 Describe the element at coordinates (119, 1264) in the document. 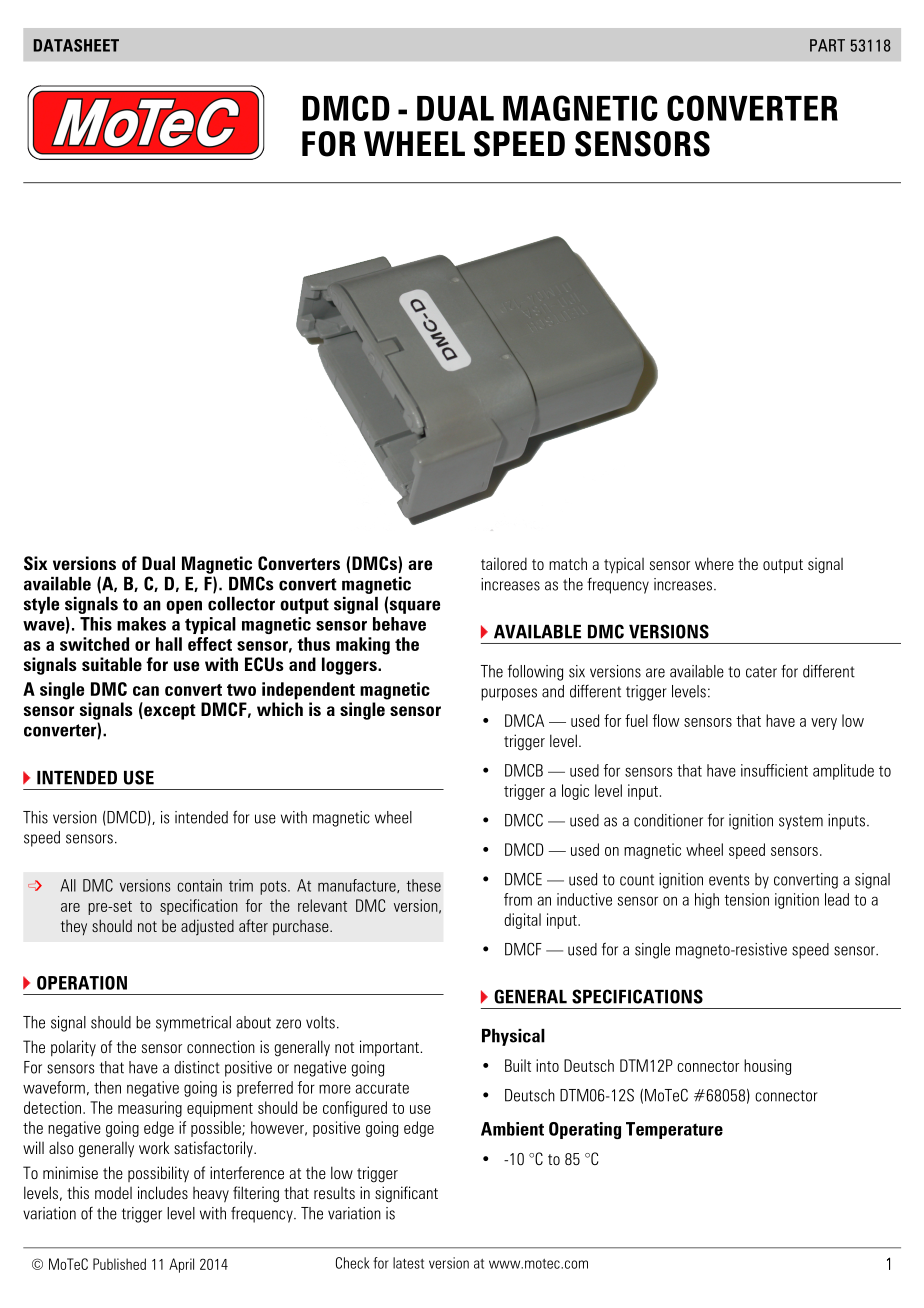

I see `Published` at that location.
